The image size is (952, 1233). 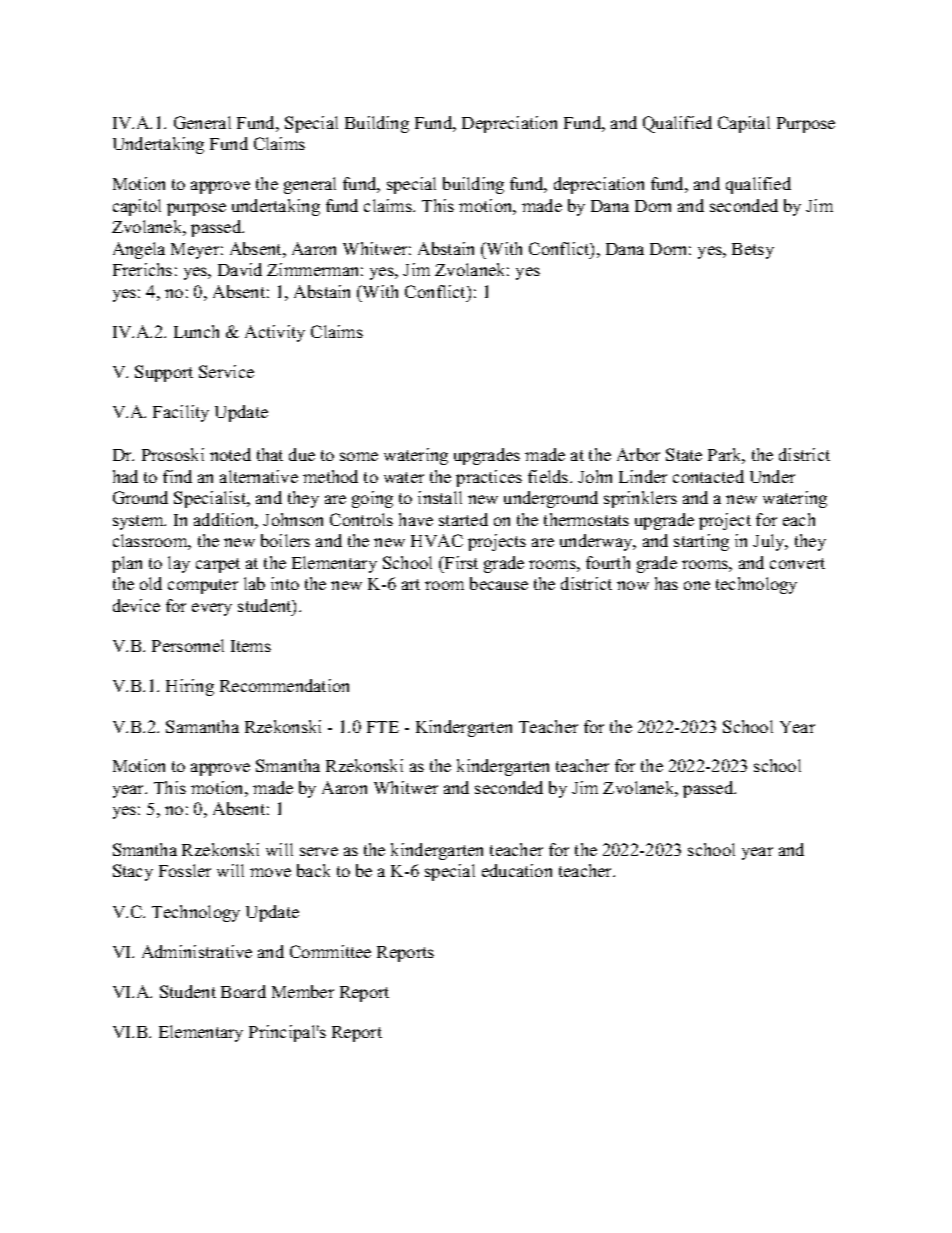 I want to click on Capital, so click(x=744, y=124).
